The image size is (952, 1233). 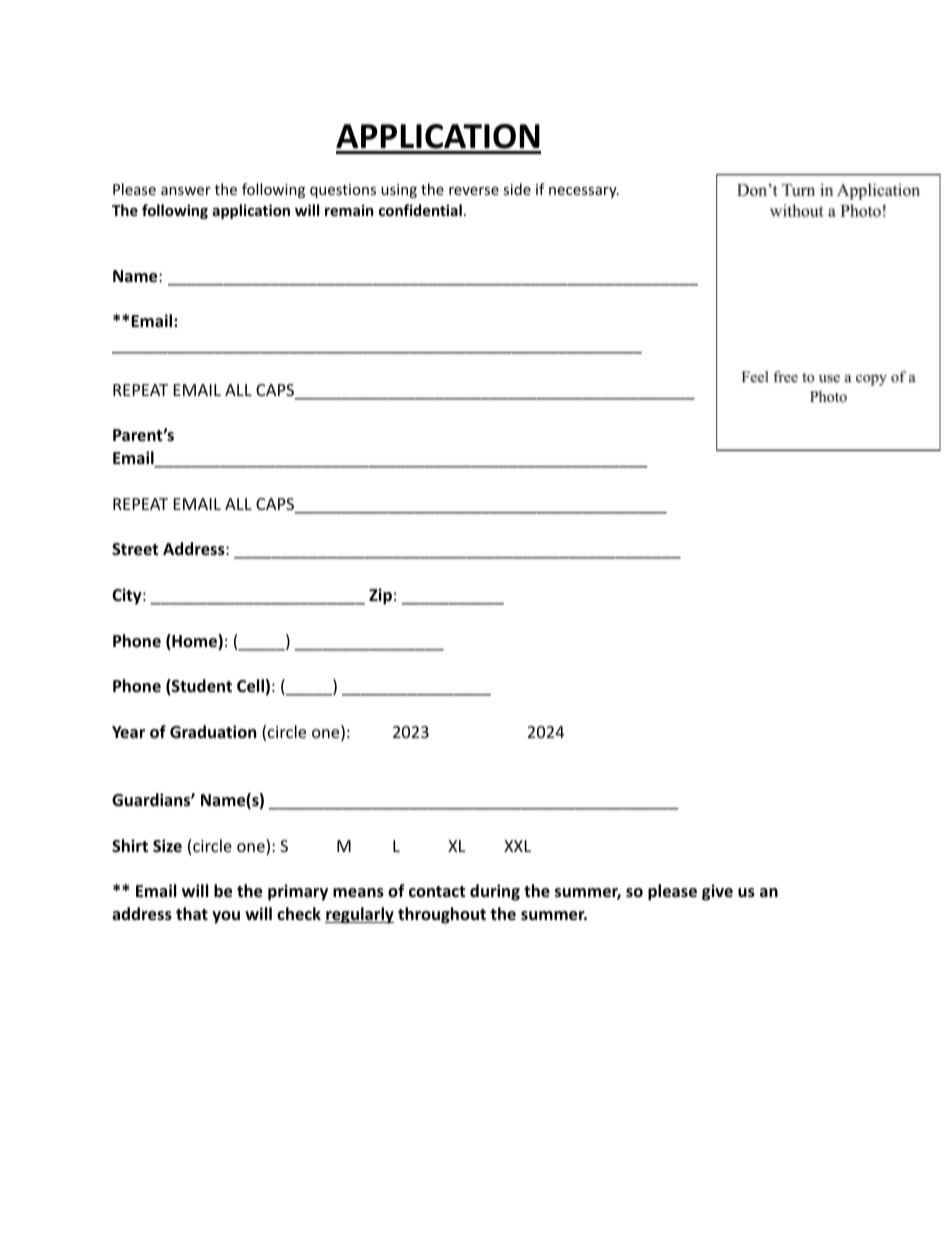 What do you see at coordinates (380, 596) in the screenshot?
I see `Zip` at bounding box center [380, 596].
